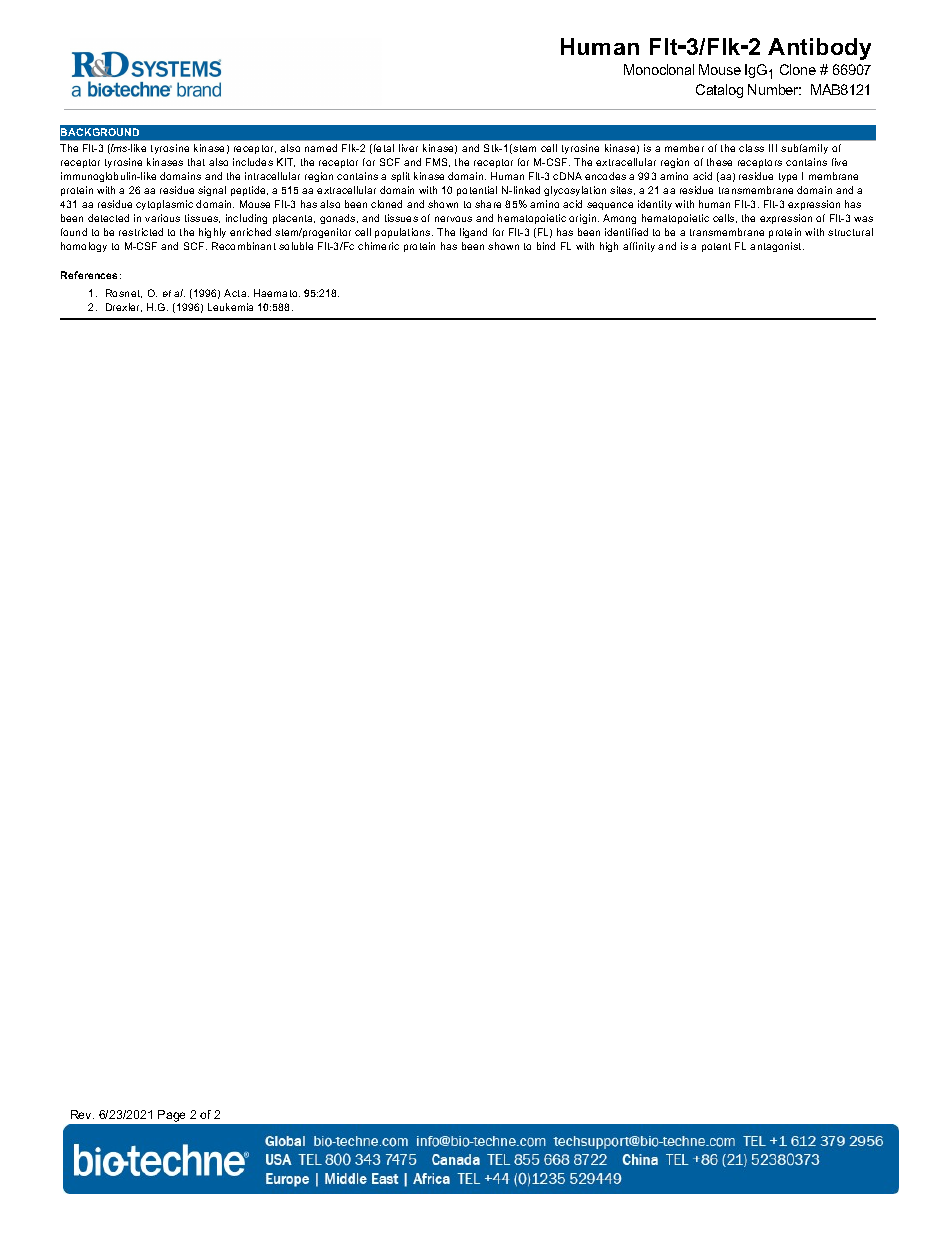  What do you see at coordinates (196, 162) in the screenshot?
I see `that` at bounding box center [196, 162].
